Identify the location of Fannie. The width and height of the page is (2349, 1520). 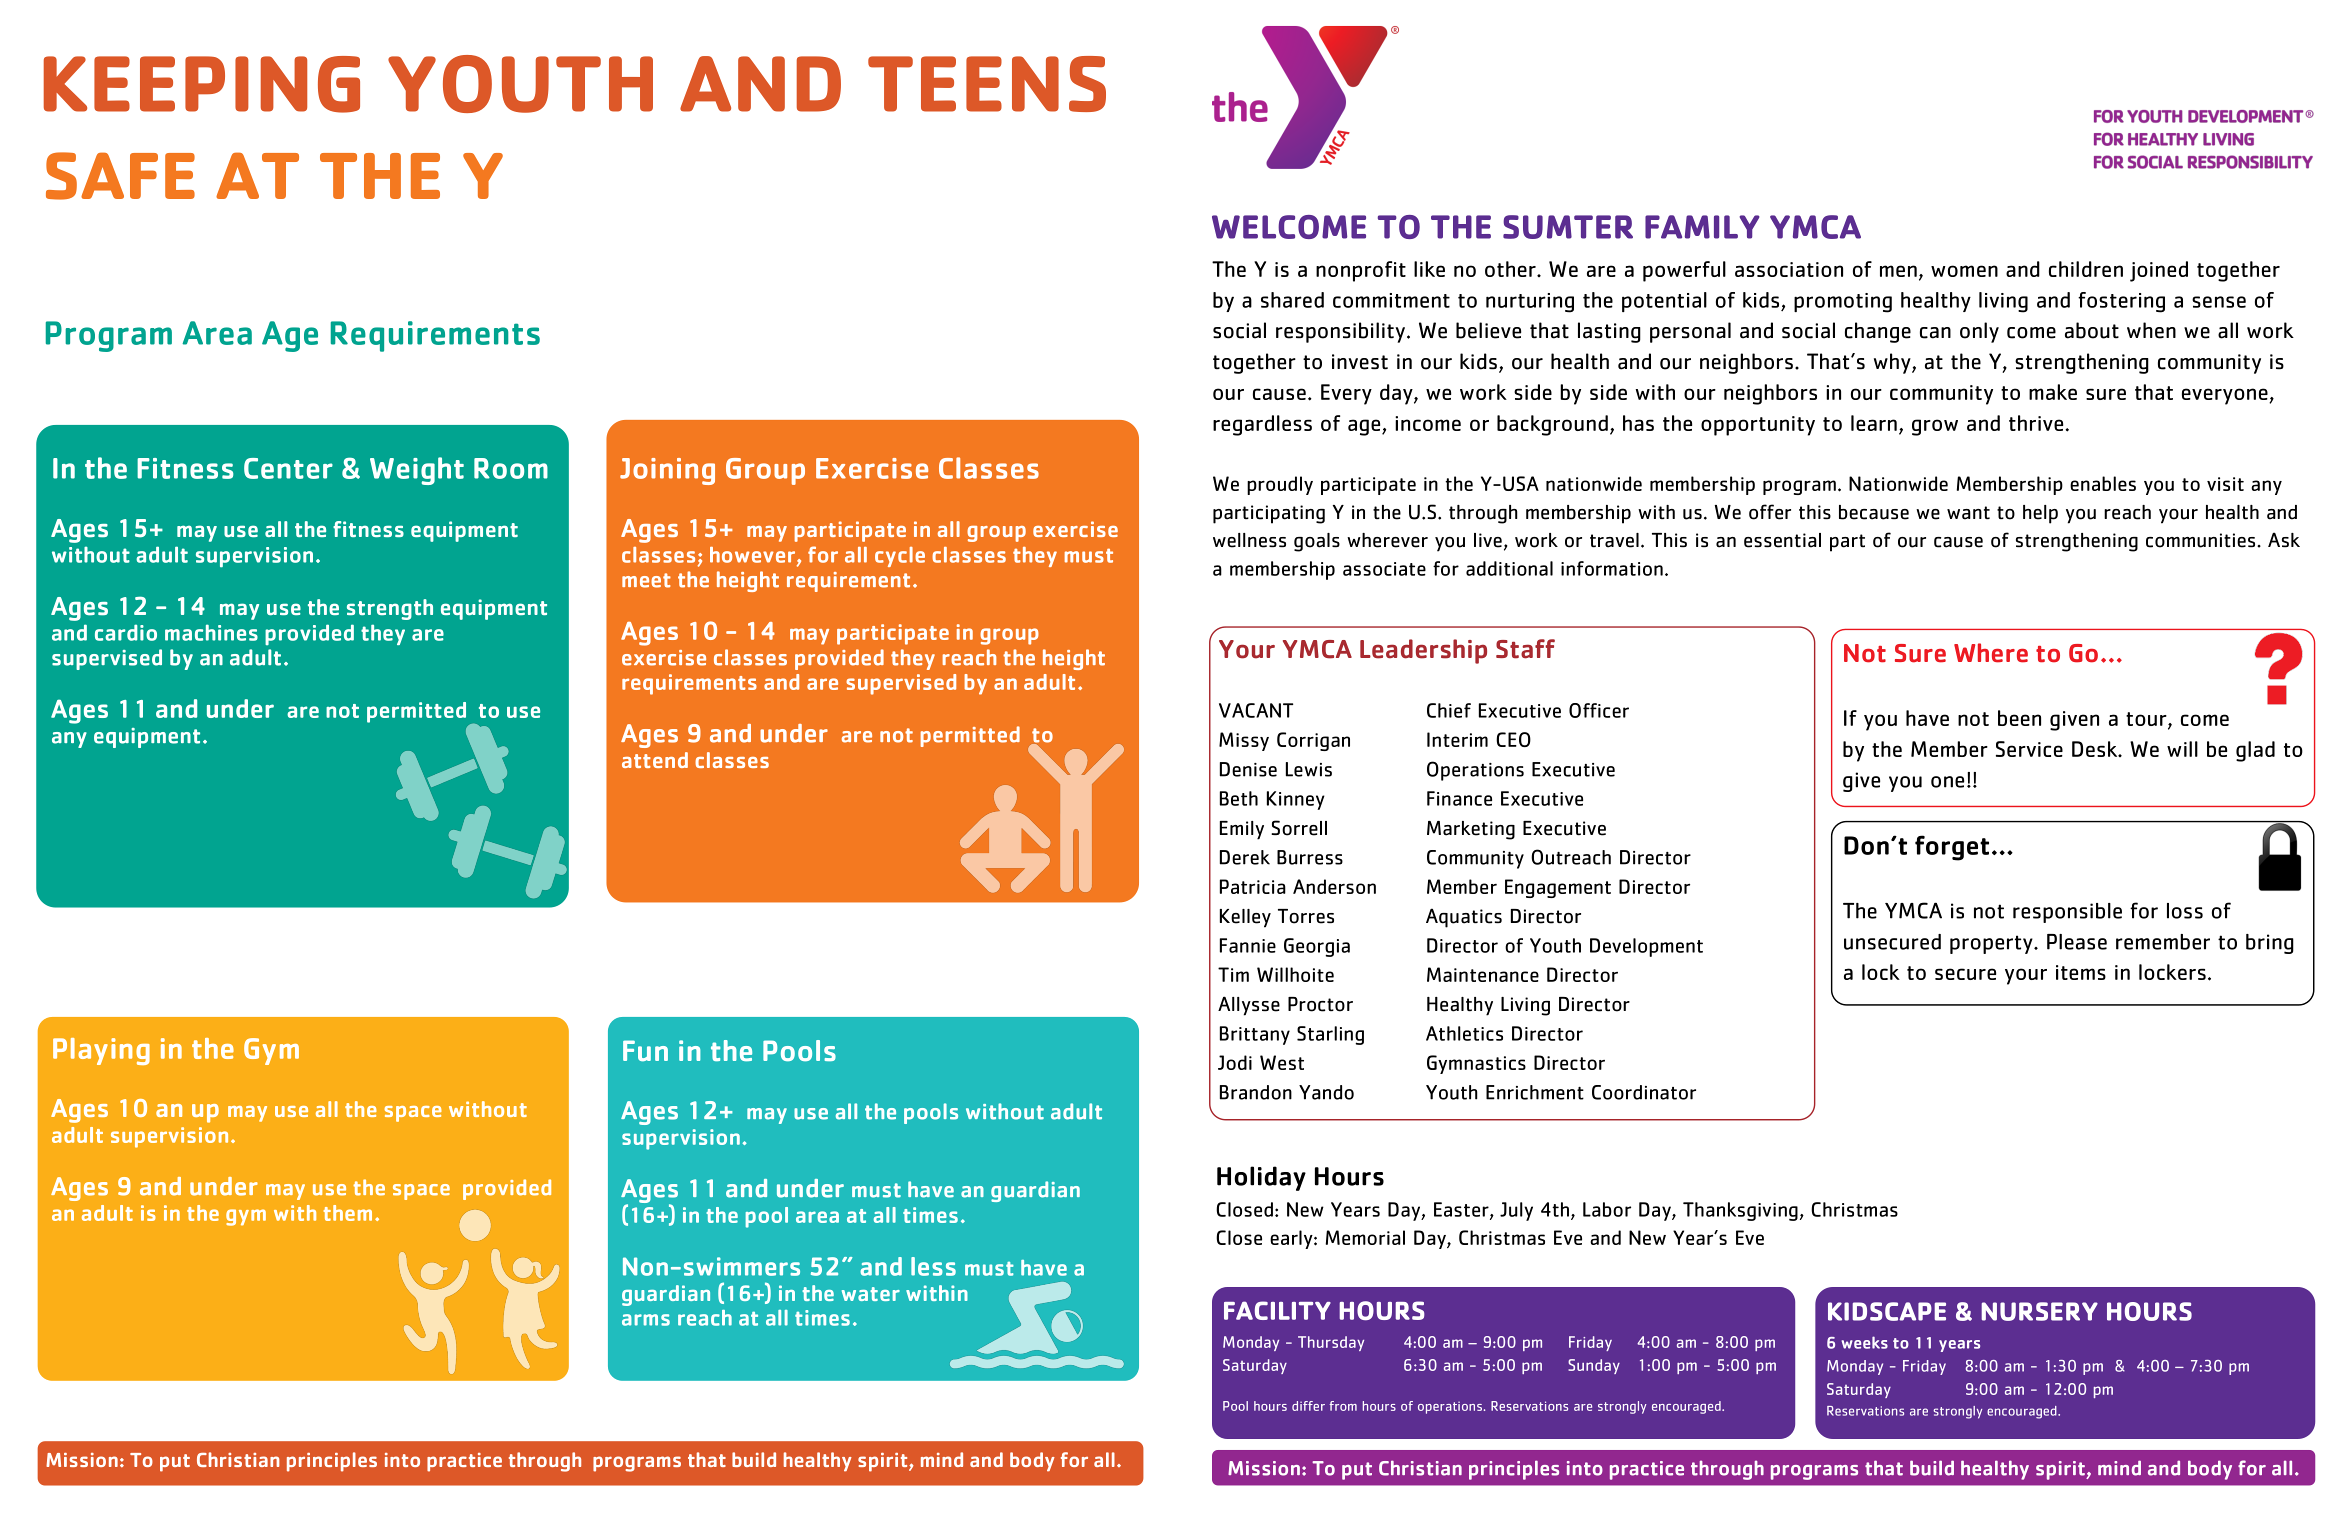
(1248, 945).
